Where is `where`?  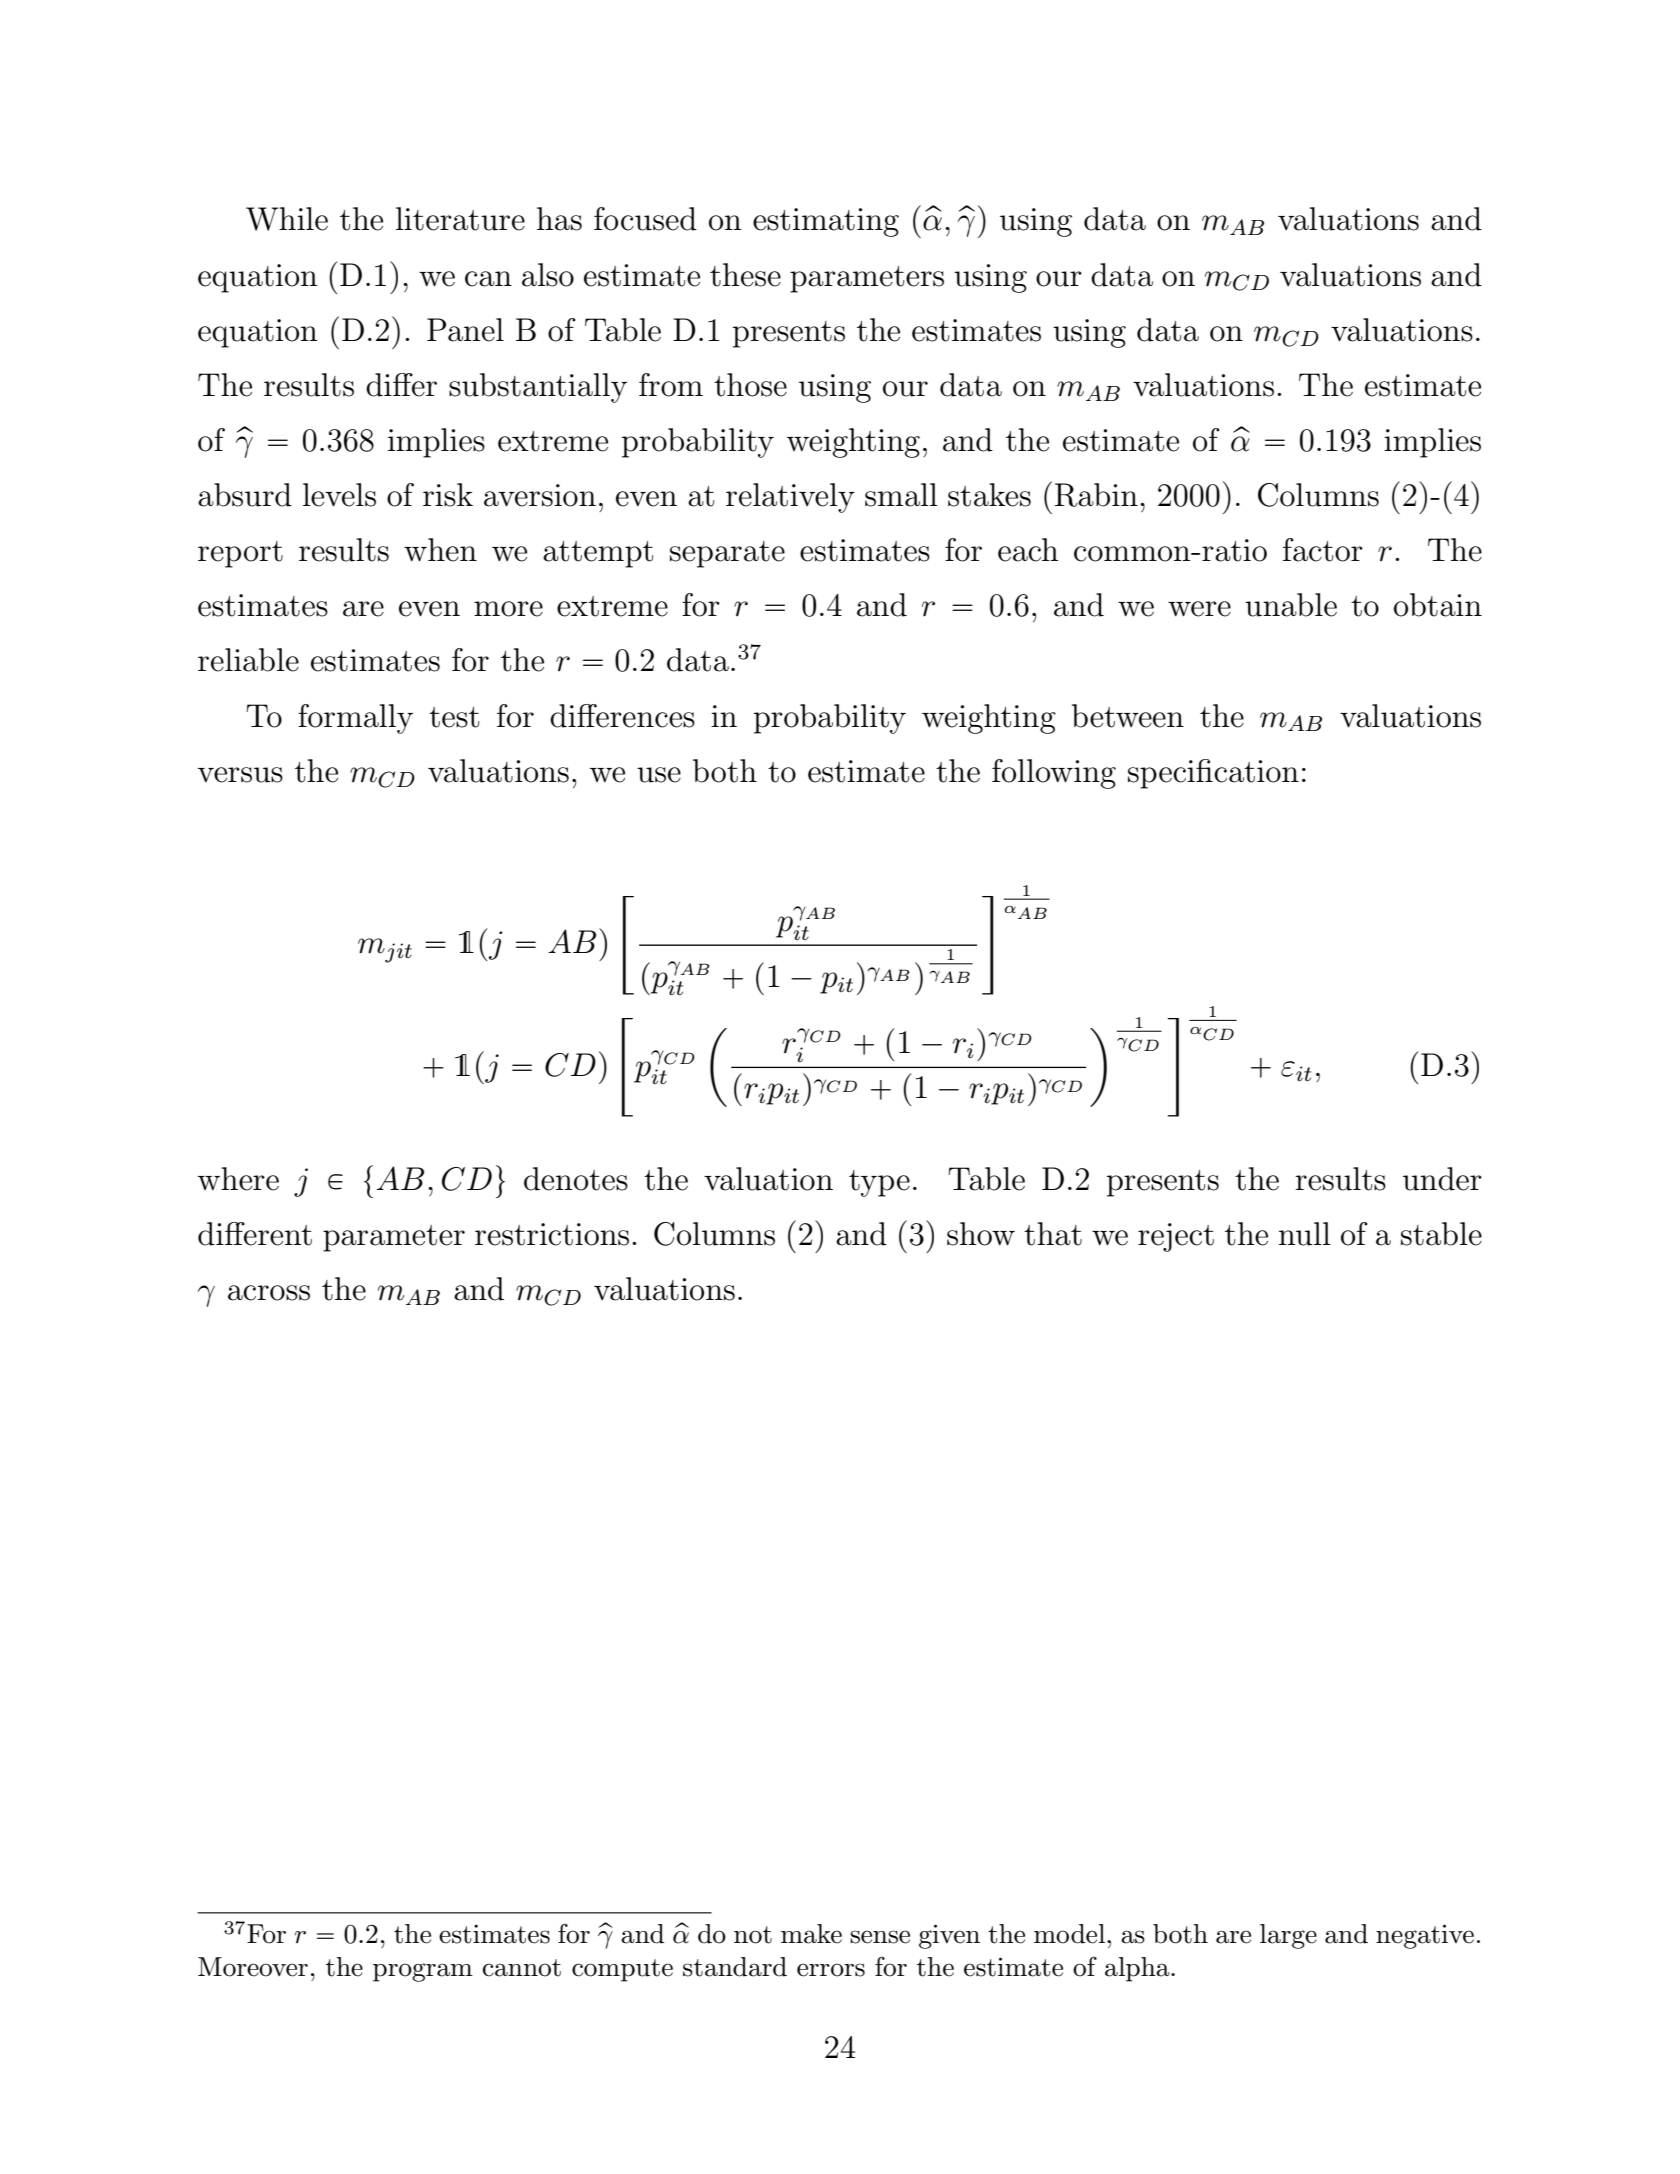
where is located at coordinates (238, 1179).
